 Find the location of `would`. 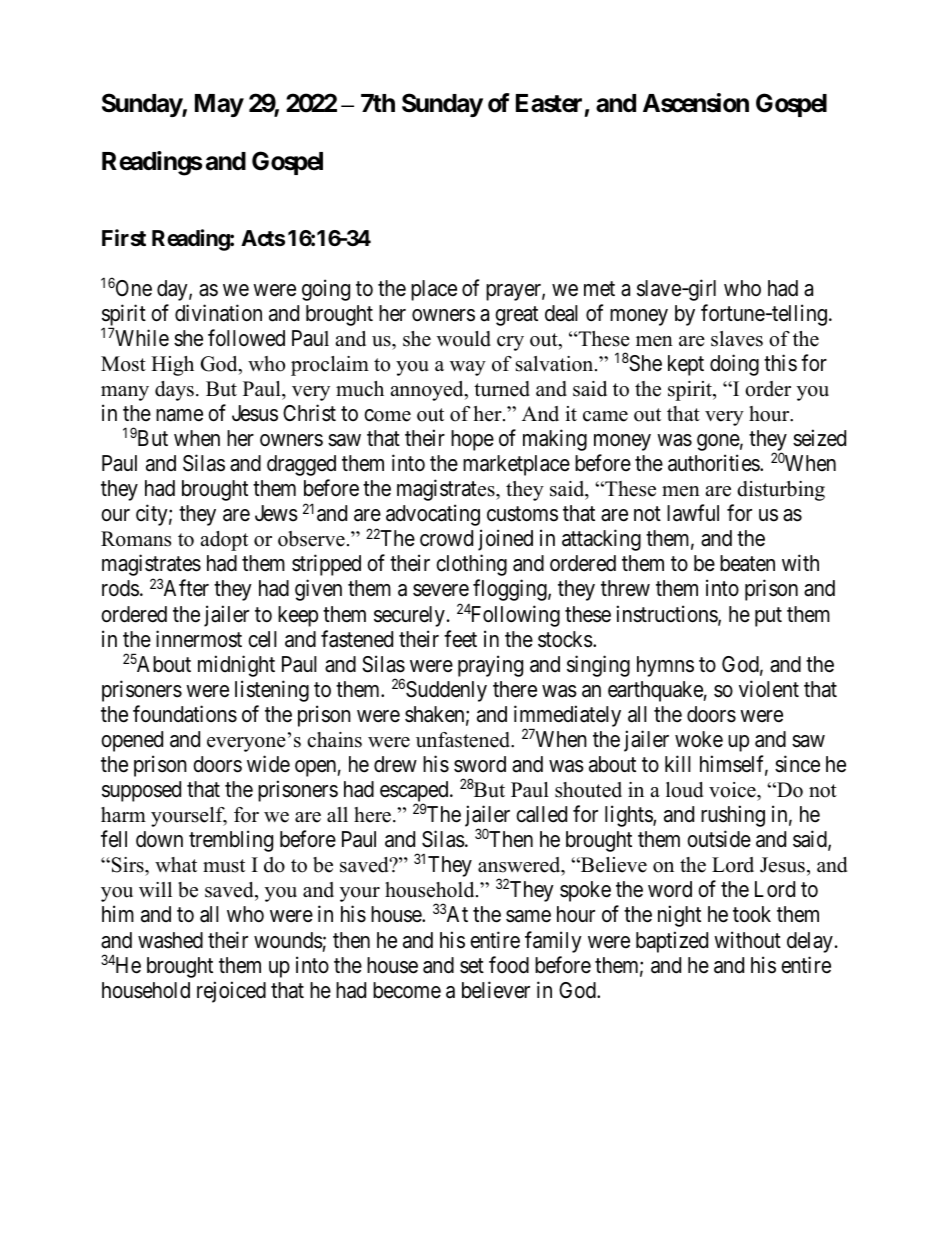

would is located at coordinates (464, 339).
